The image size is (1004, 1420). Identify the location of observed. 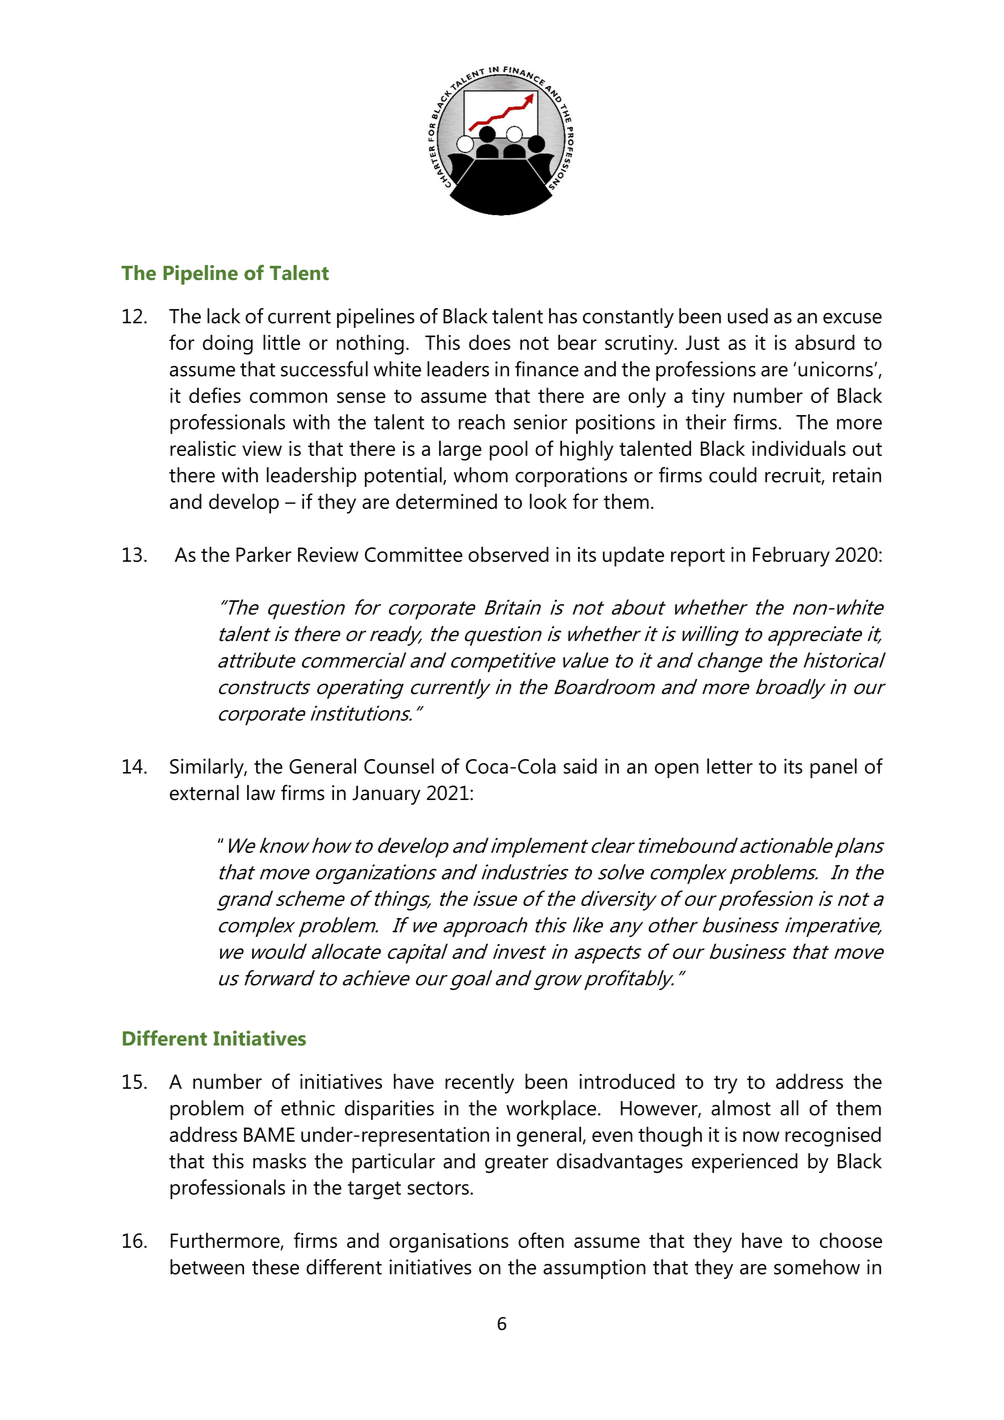
(508, 554).
